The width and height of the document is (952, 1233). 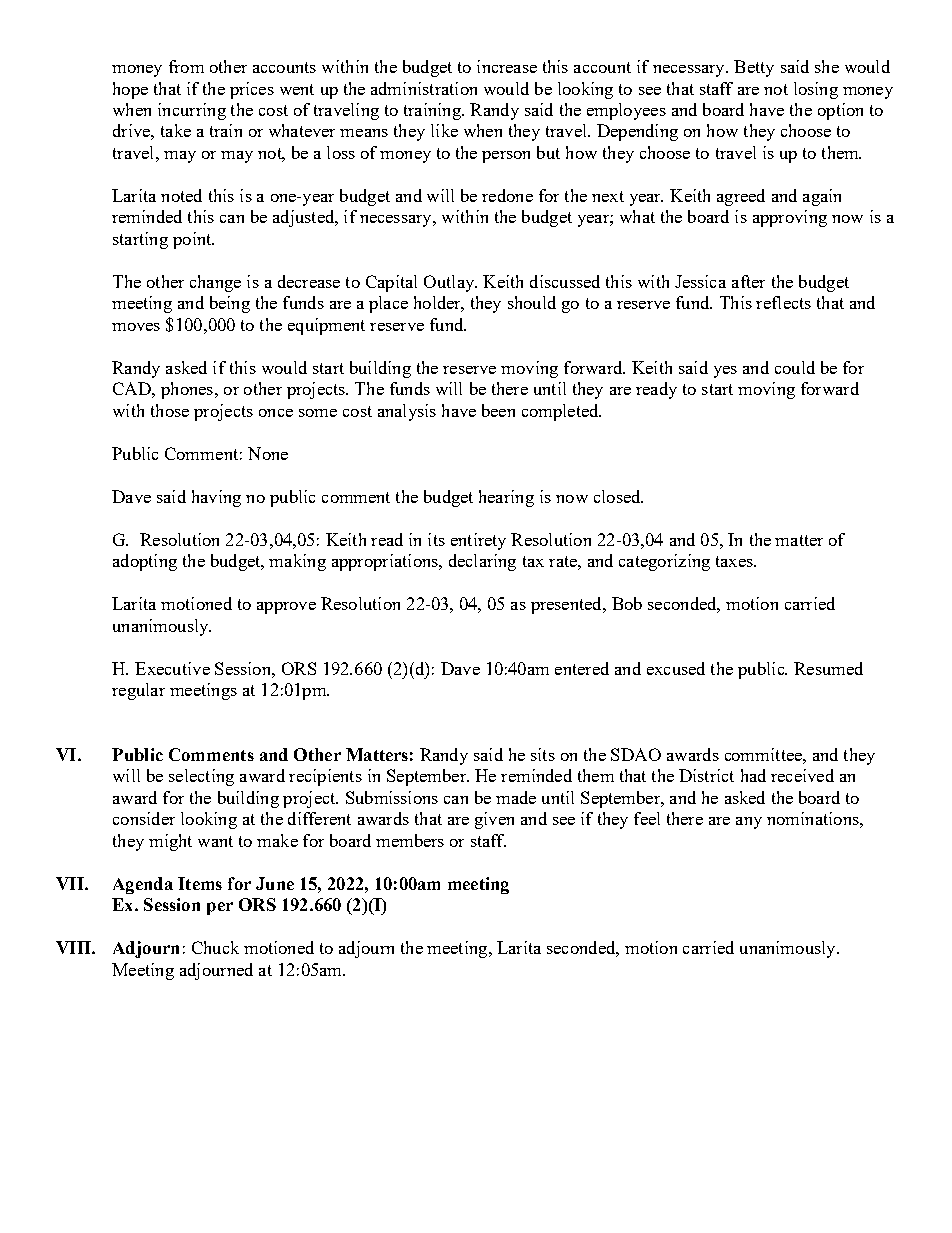 I want to click on Agenda, so click(x=143, y=885).
